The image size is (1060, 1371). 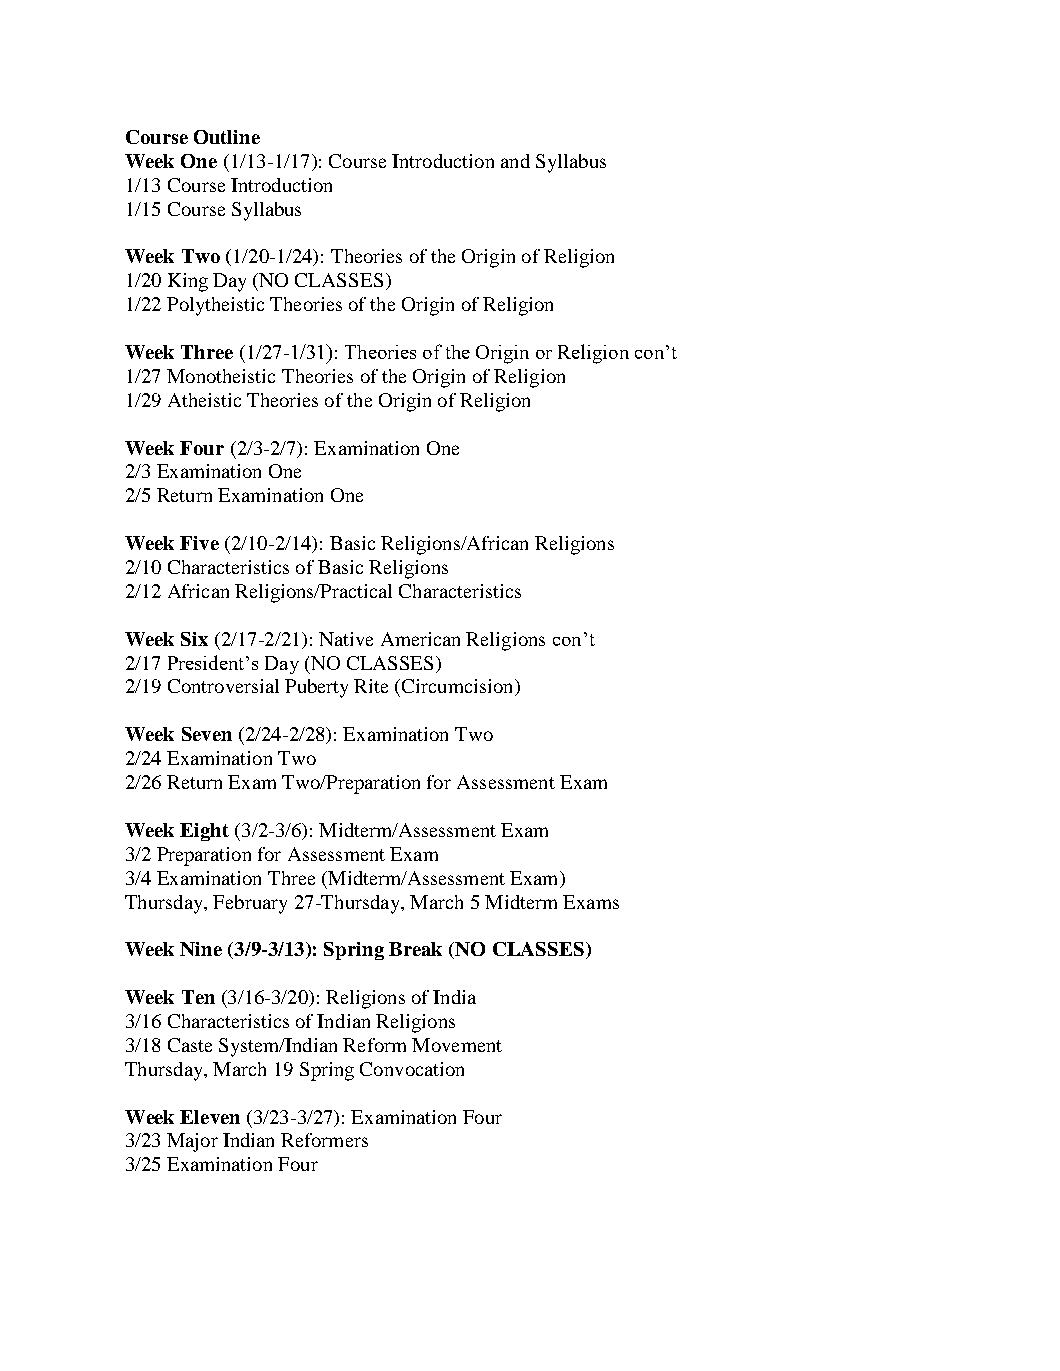 I want to click on Eleven, so click(x=210, y=1117).
